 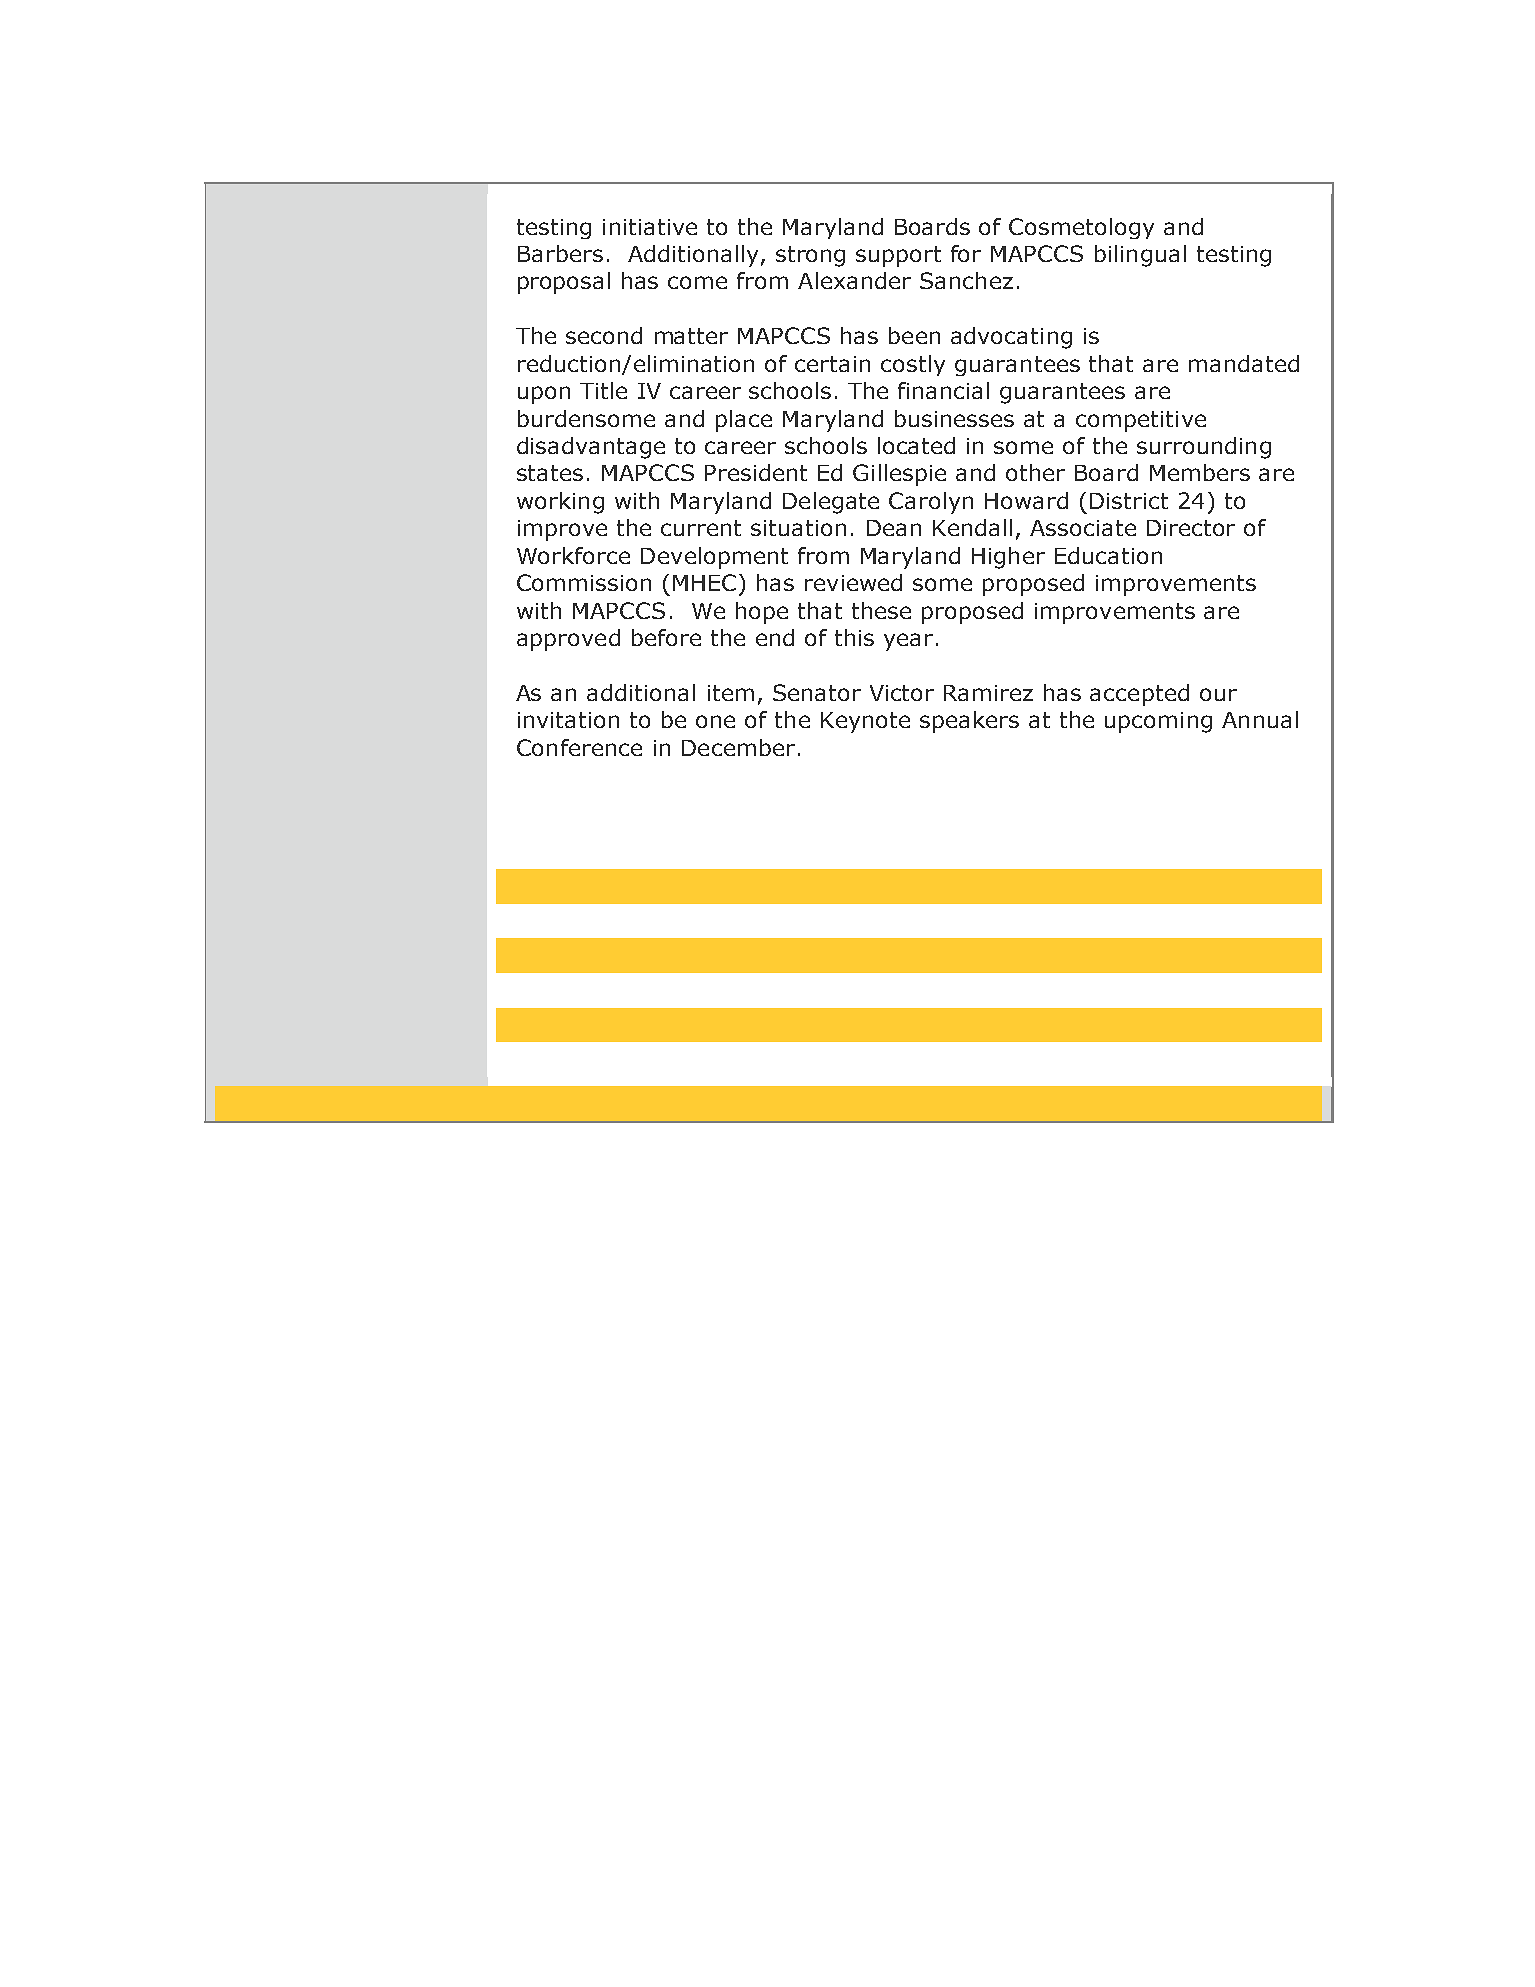 I want to click on Conference, so click(x=579, y=747).
